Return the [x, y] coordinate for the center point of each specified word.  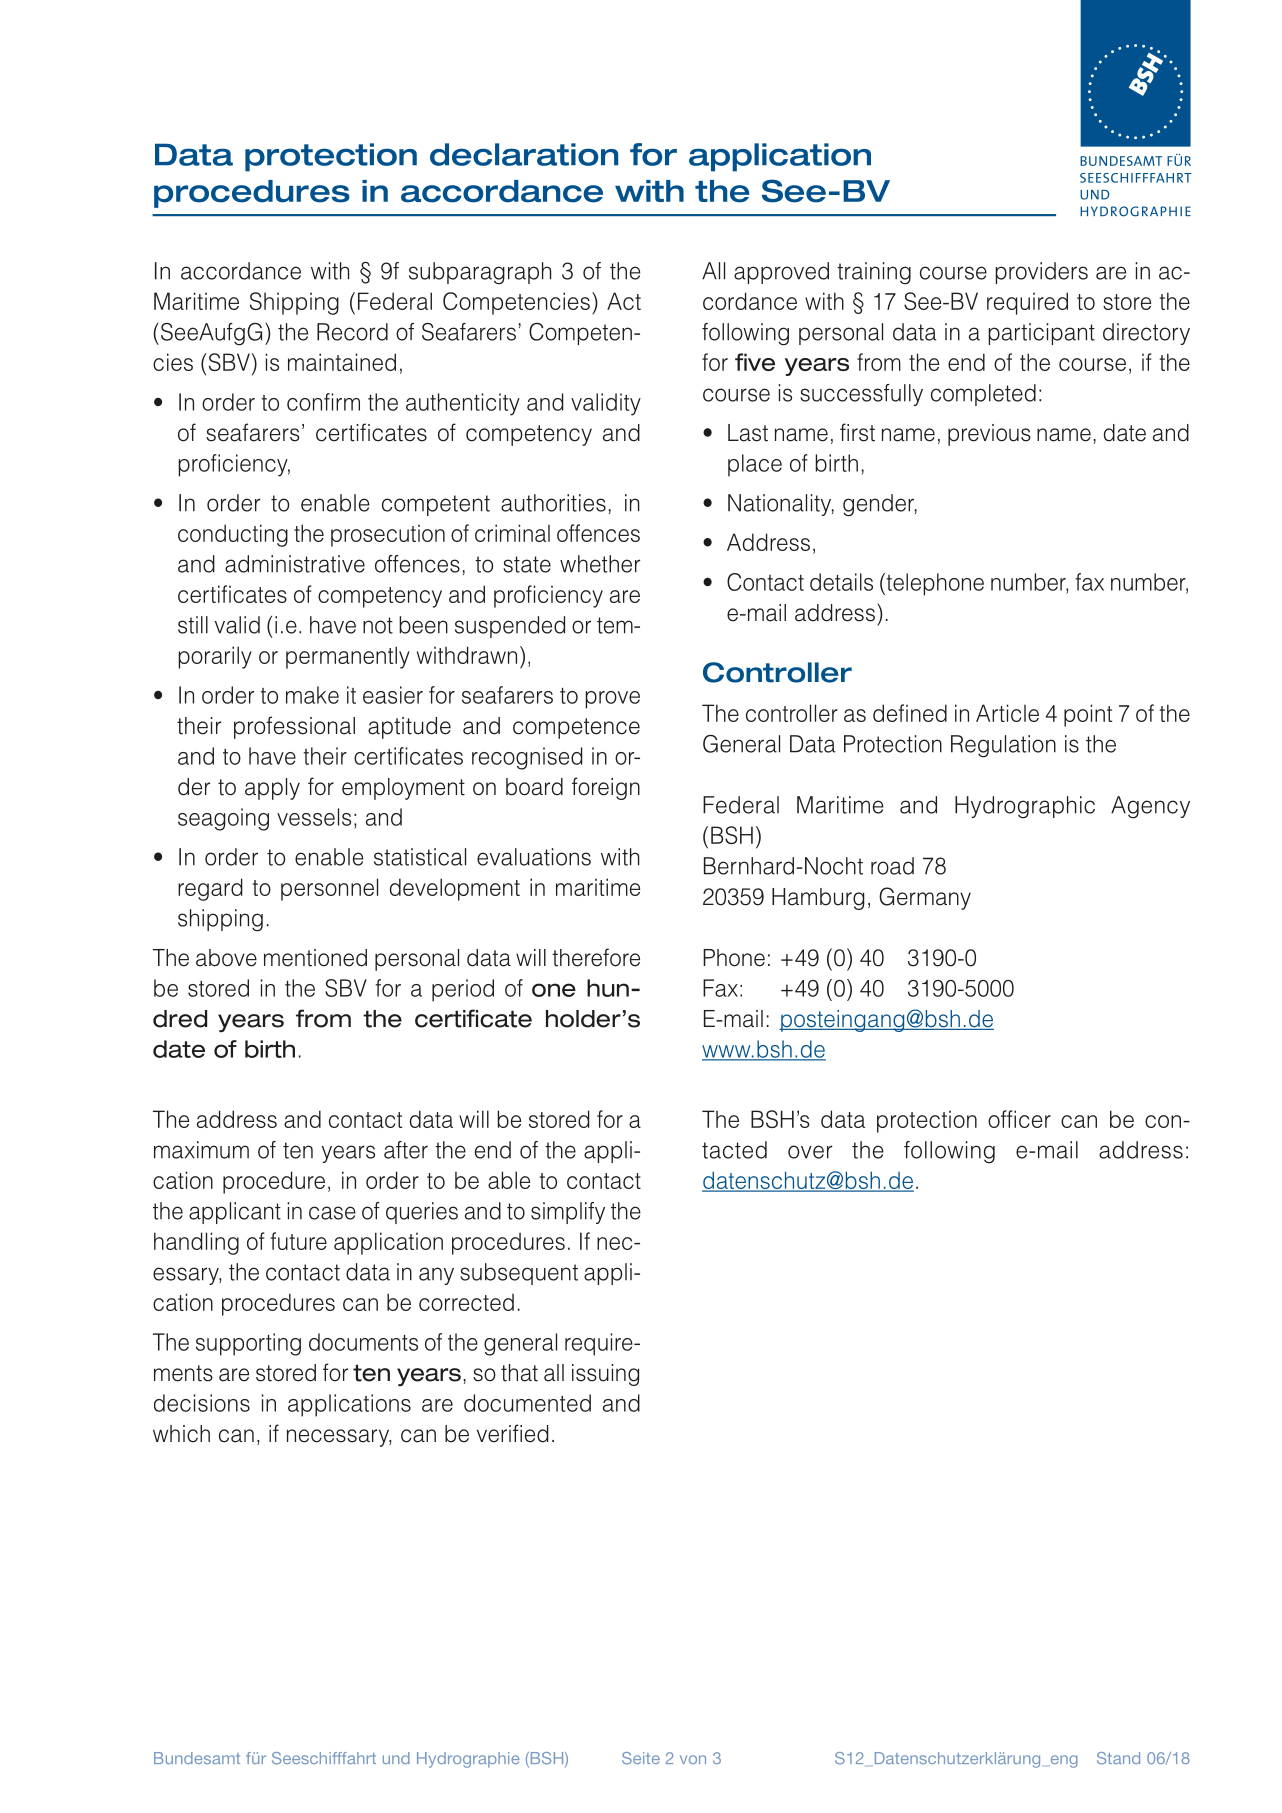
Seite [641, 1758]
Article [1007, 713]
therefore [596, 957]
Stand [1118, 1758]
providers [1041, 273]
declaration [524, 154]
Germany [925, 898]
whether [600, 564]
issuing [605, 1375]
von [693, 1759]
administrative [295, 564]
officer [1019, 1119]
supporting [248, 1344]
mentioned [315, 958]
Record [352, 332]
